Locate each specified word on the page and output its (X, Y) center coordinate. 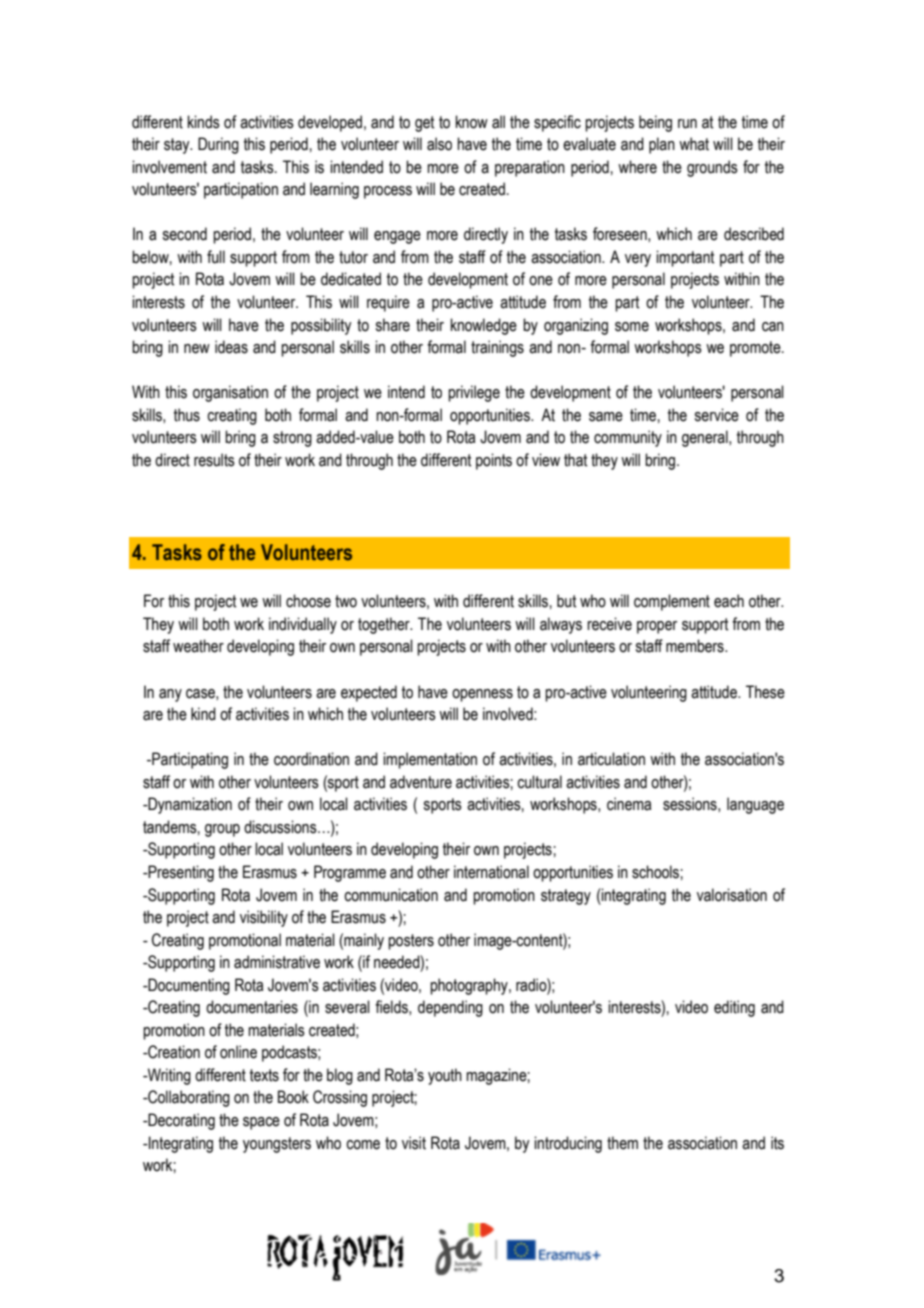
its (777, 1143)
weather (198, 646)
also (439, 144)
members (696, 646)
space (261, 1123)
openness (482, 695)
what (694, 144)
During (218, 145)
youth (445, 1076)
